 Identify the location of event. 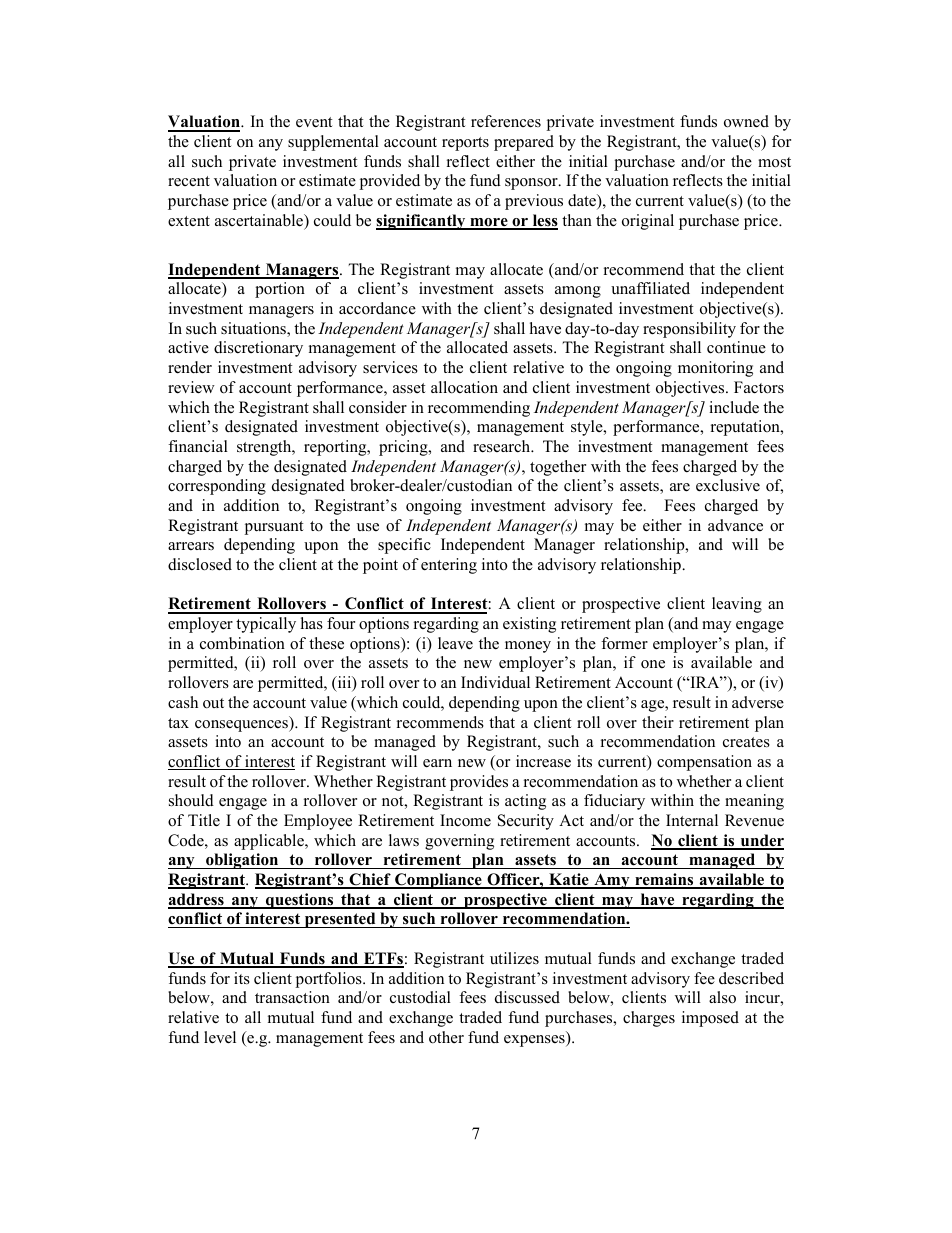
(314, 122).
